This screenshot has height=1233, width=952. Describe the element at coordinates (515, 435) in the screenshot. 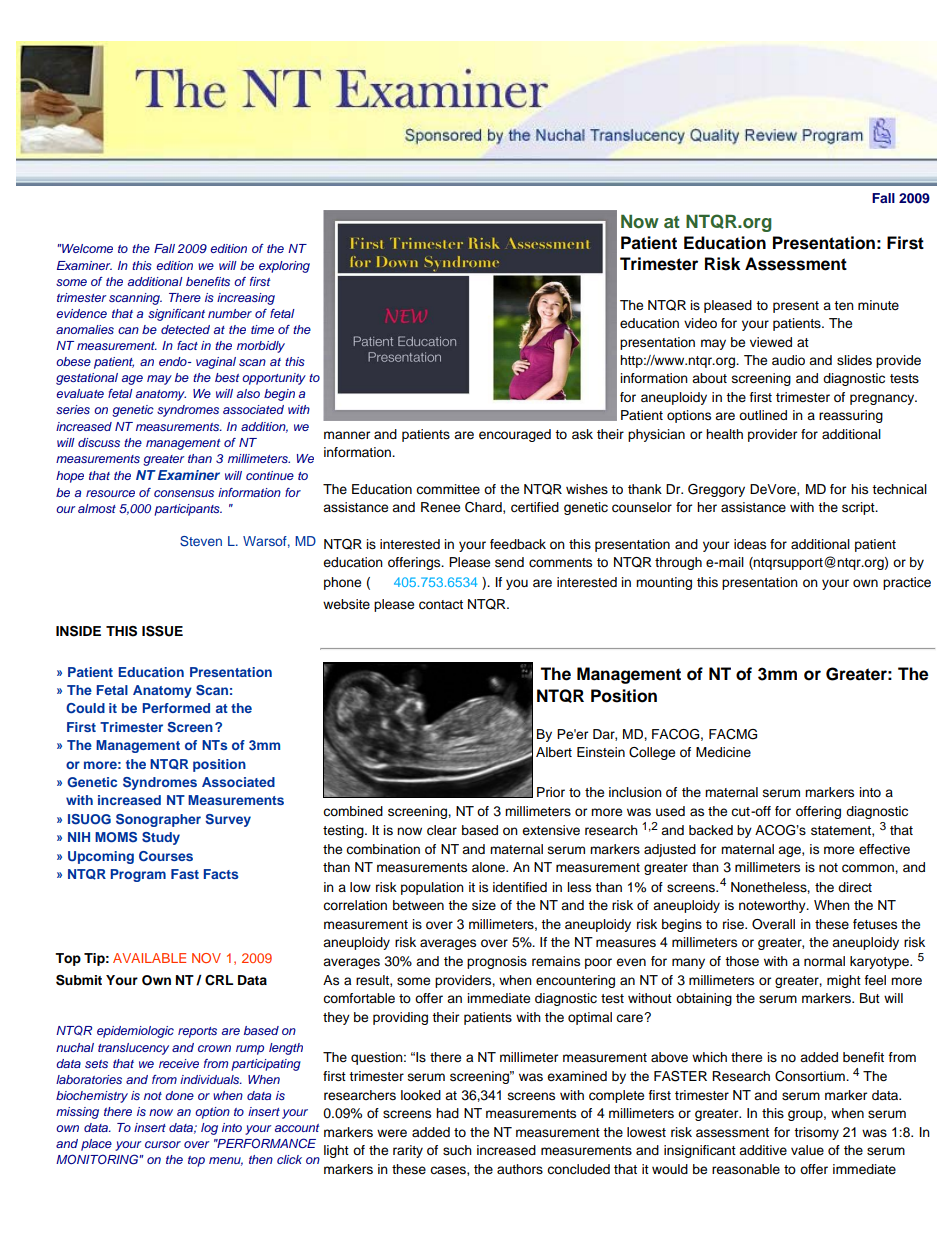

I see `encouraged` at that location.
